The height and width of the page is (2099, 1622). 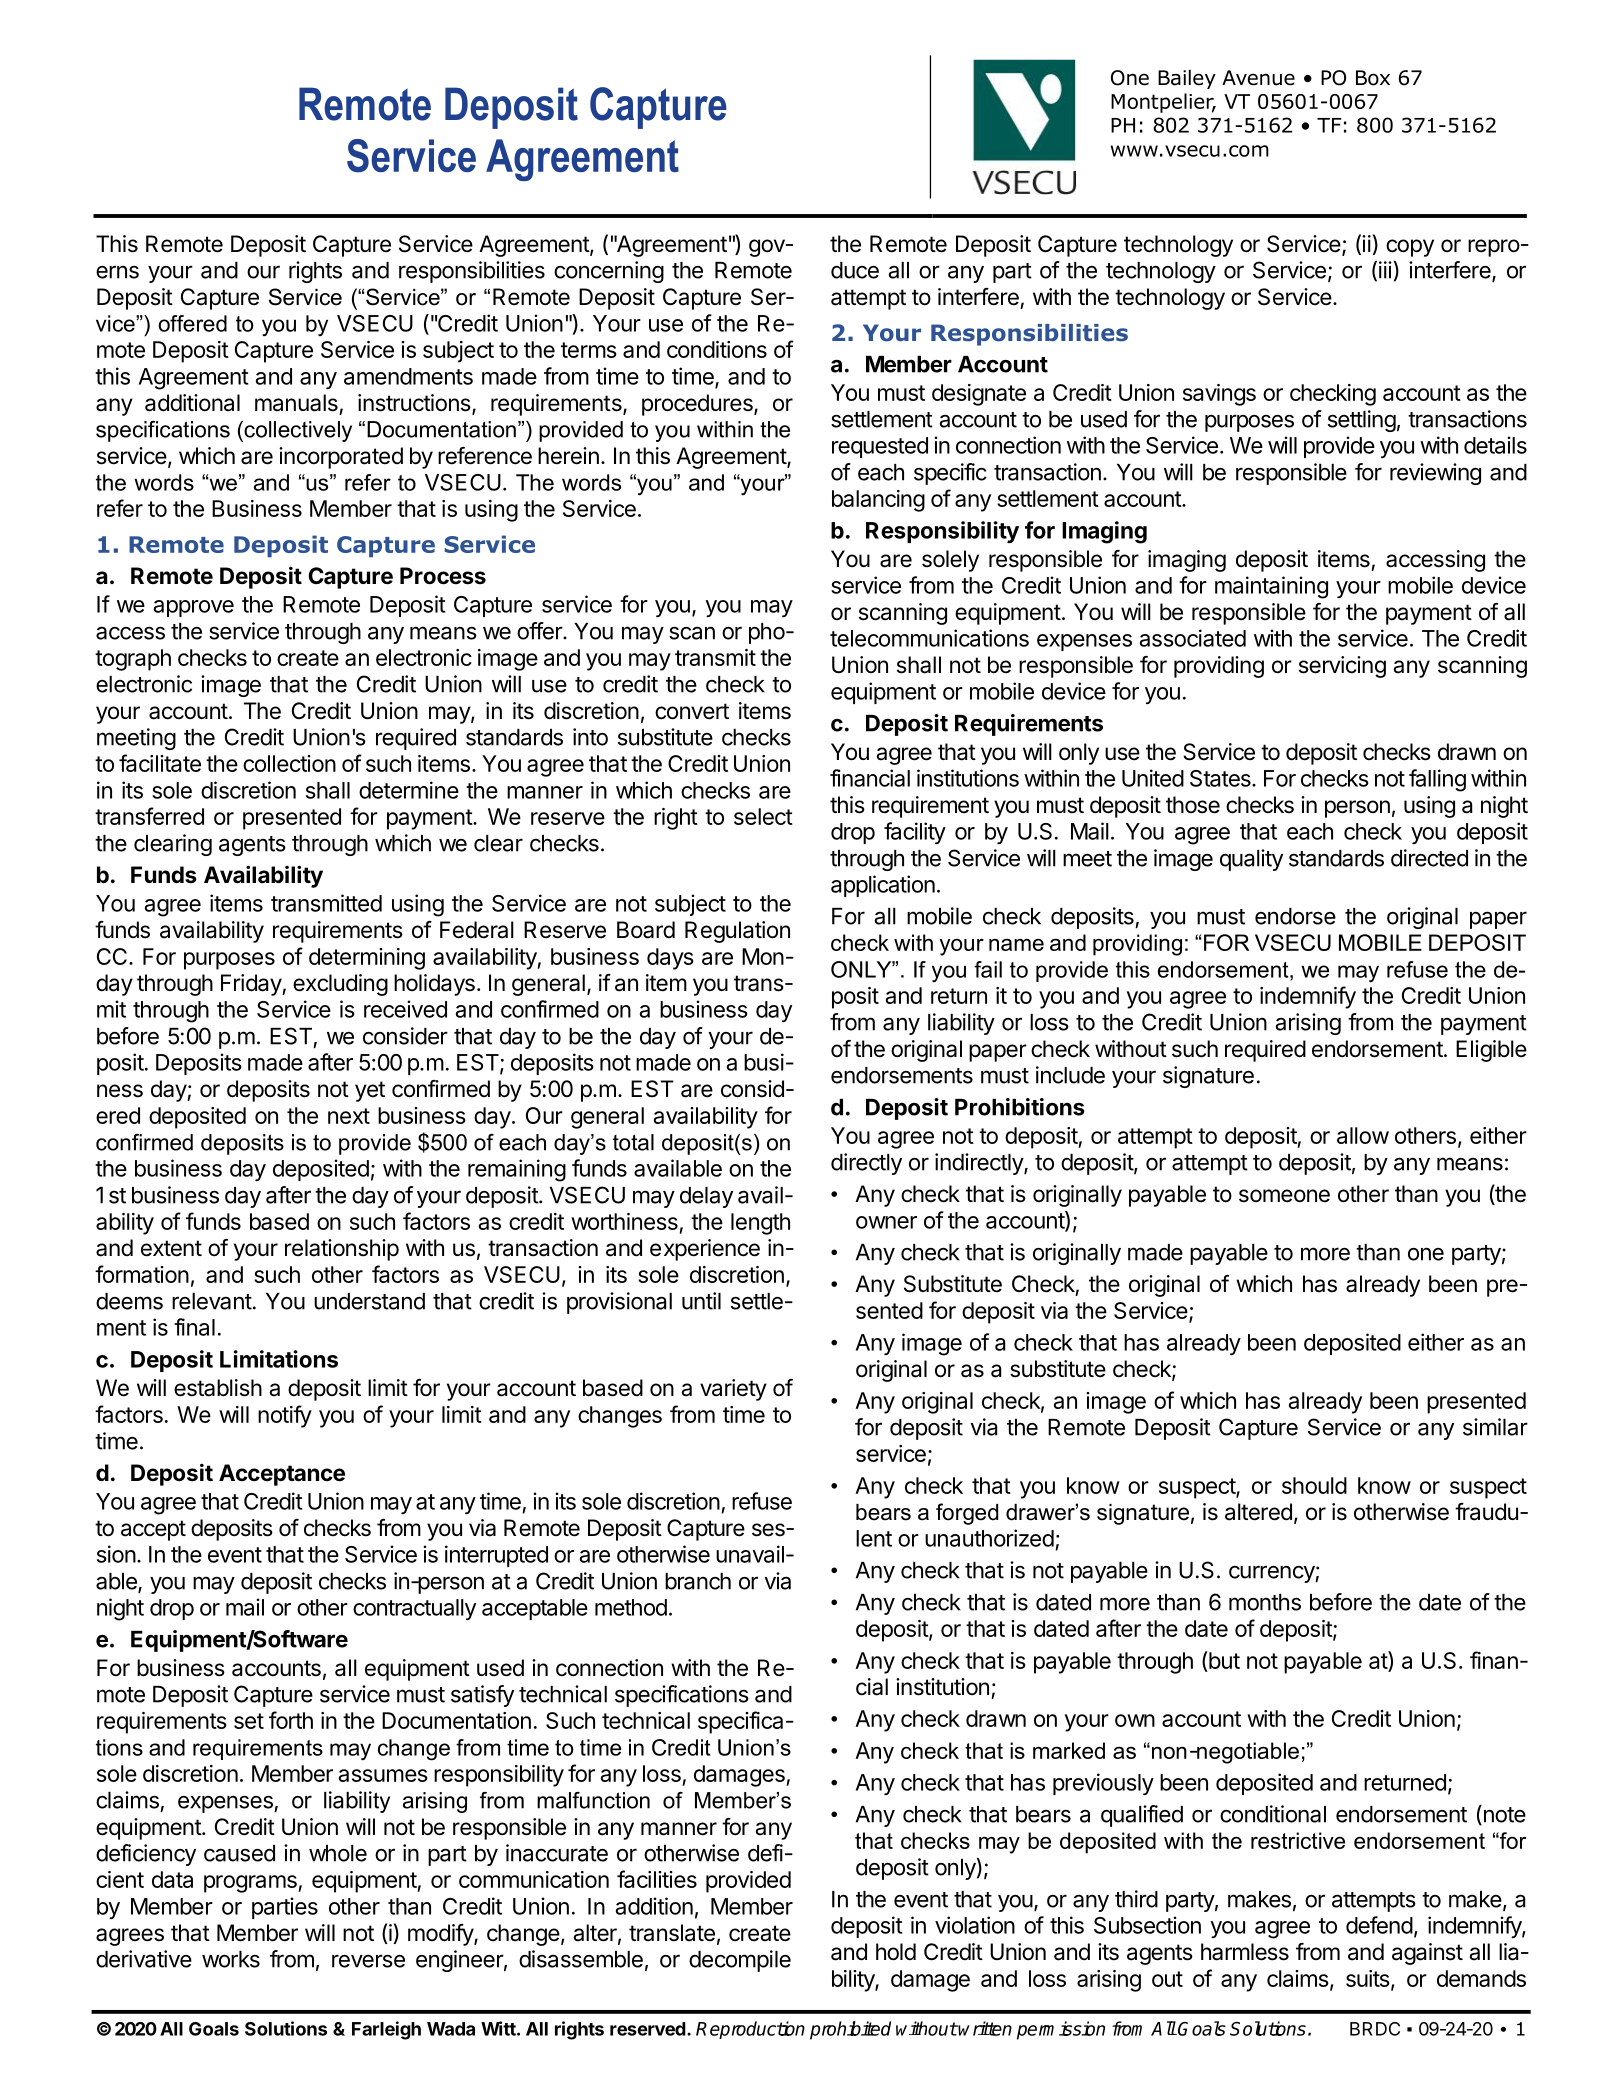 What do you see at coordinates (609, 272) in the page?
I see `concerning` at bounding box center [609, 272].
